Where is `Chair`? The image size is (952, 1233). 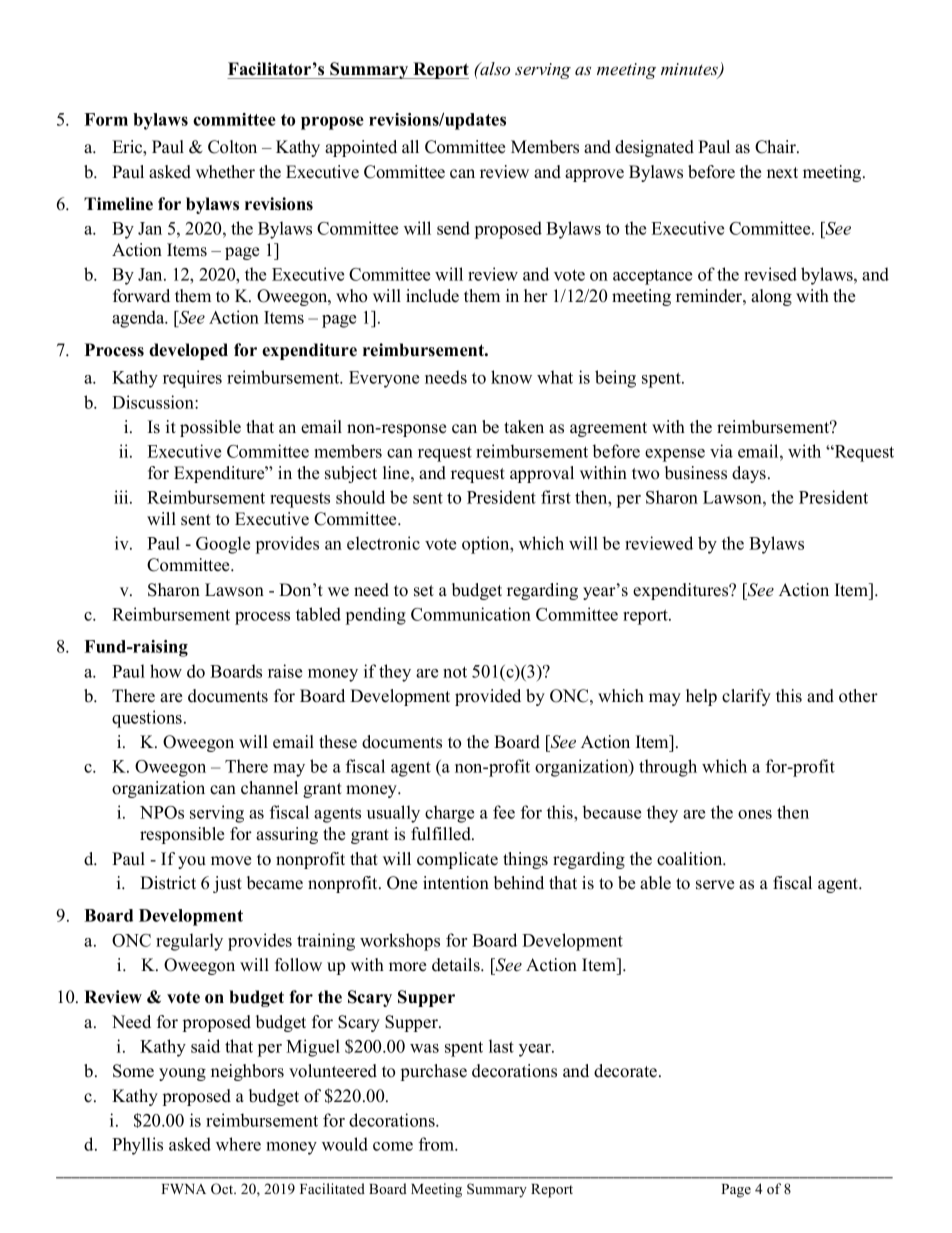
Chair is located at coordinates (776, 147).
